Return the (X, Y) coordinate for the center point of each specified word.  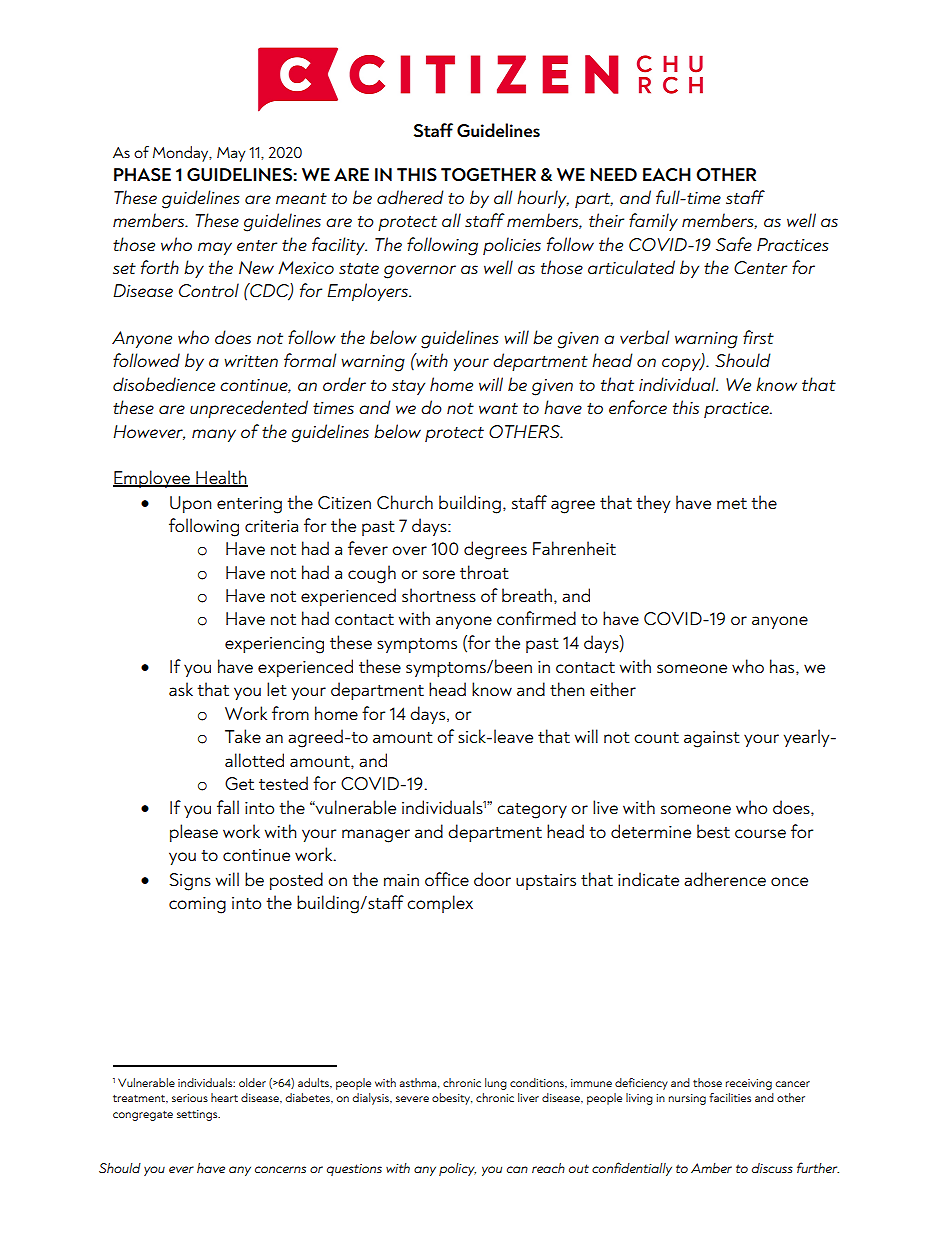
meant (301, 198)
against (712, 739)
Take (243, 736)
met (732, 503)
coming (197, 905)
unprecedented (249, 409)
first (758, 337)
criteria (271, 526)
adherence (725, 879)
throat (484, 572)
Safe (734, 244)
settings (198, 1115)
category (532, 811)
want (498, 408)
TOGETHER (488, 175)
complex (440, 904)
